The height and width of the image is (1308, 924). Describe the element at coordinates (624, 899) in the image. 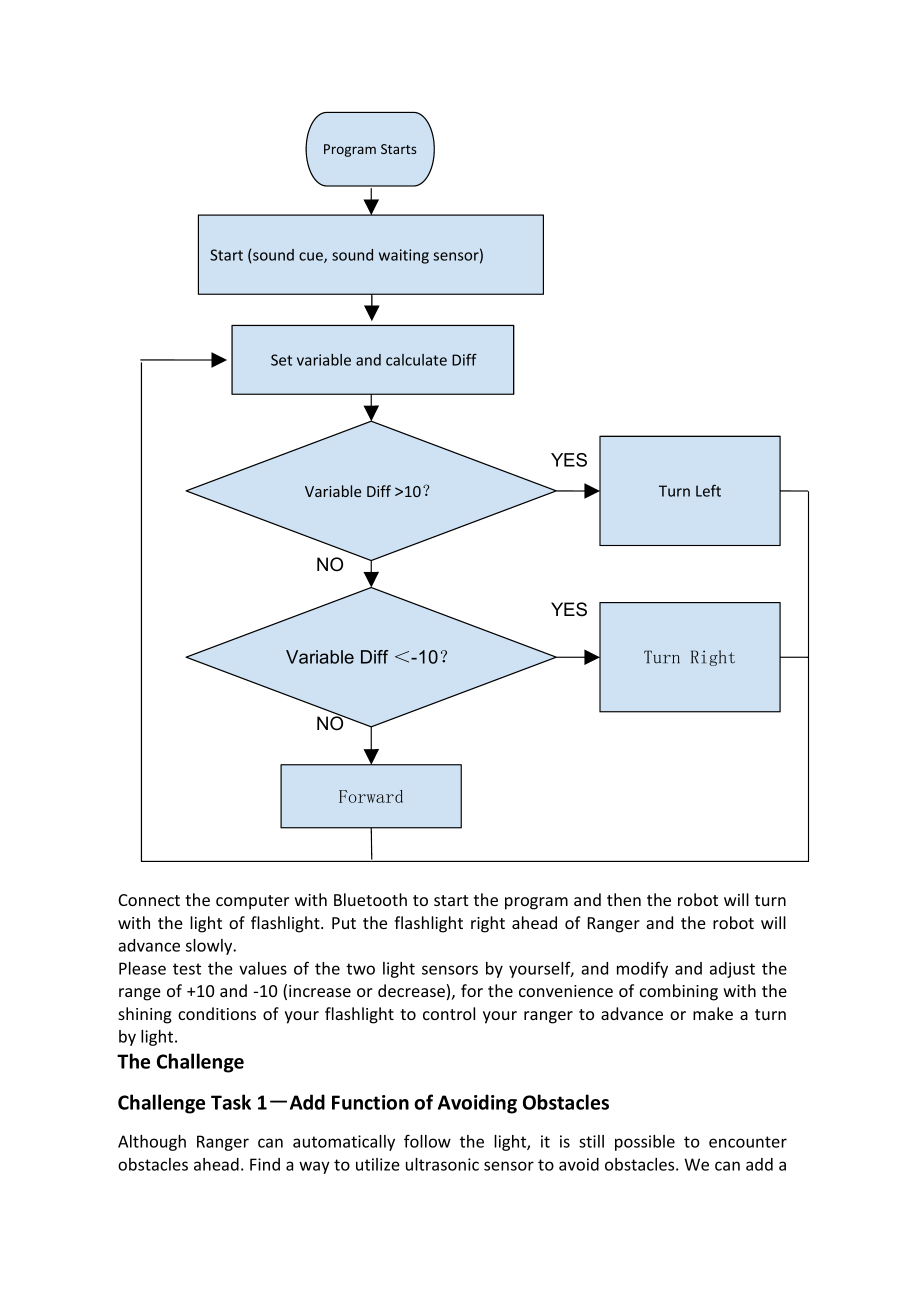

I see `then` at that location.
